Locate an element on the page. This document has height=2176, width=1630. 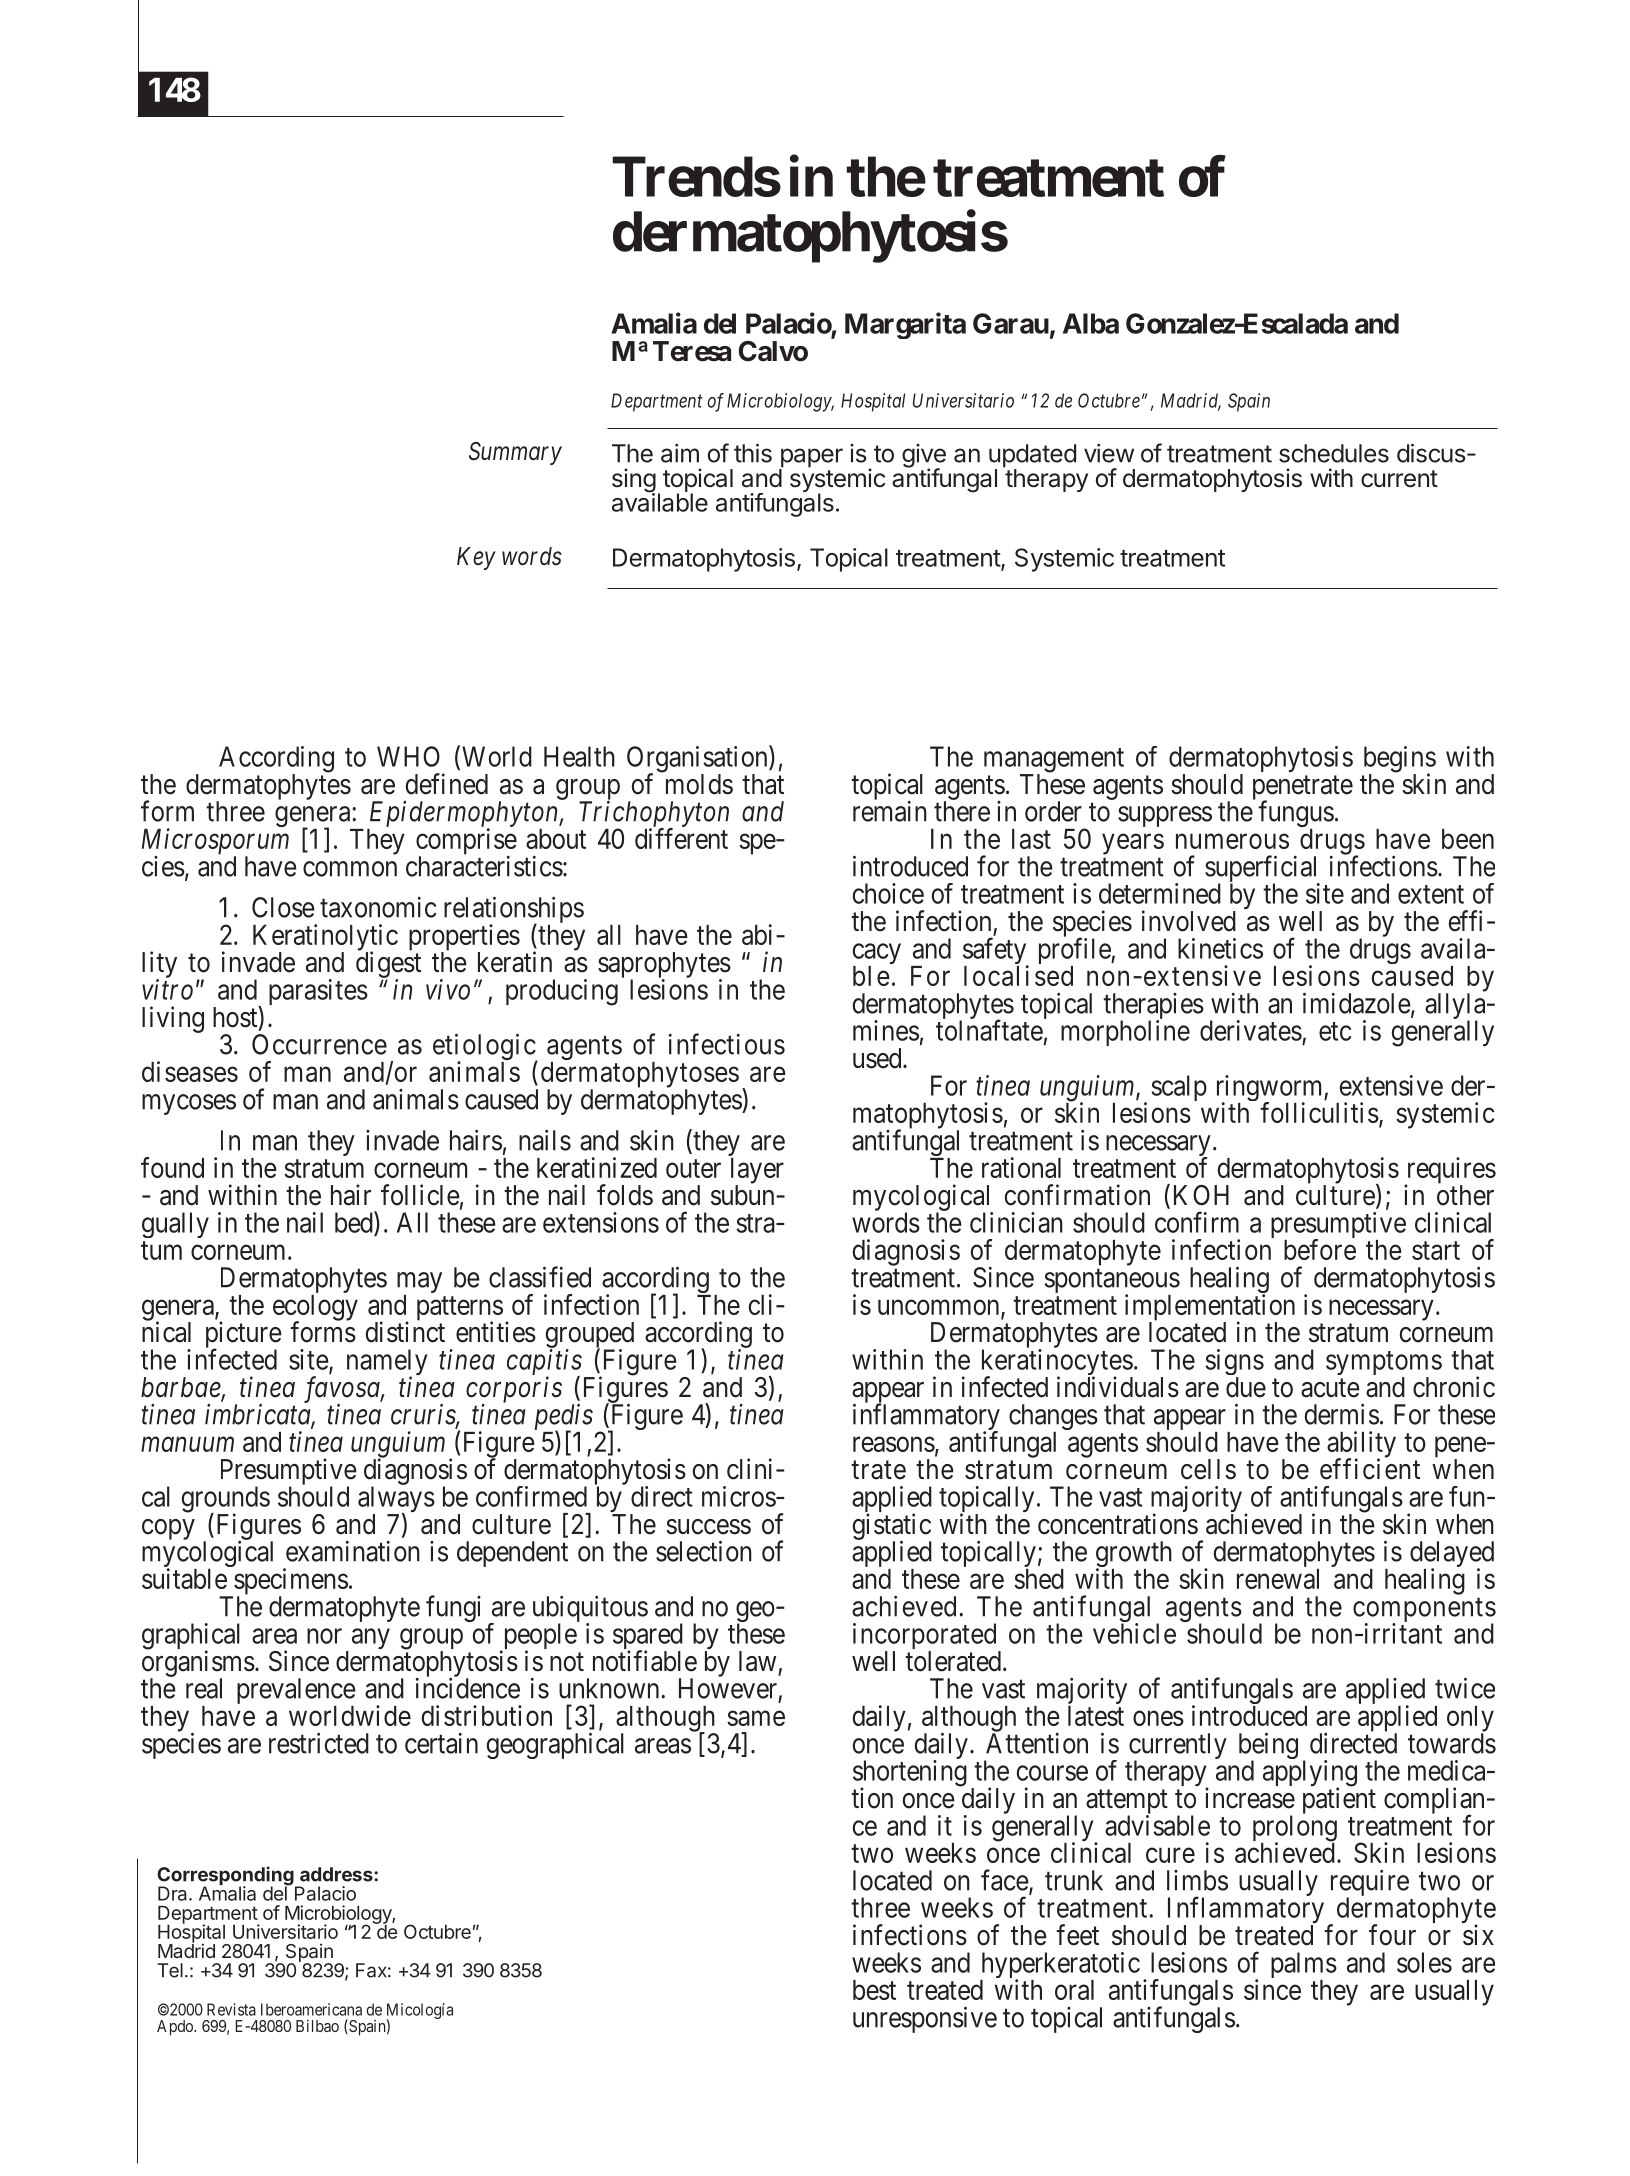
superficial is located at coordinates (1262, 870).
